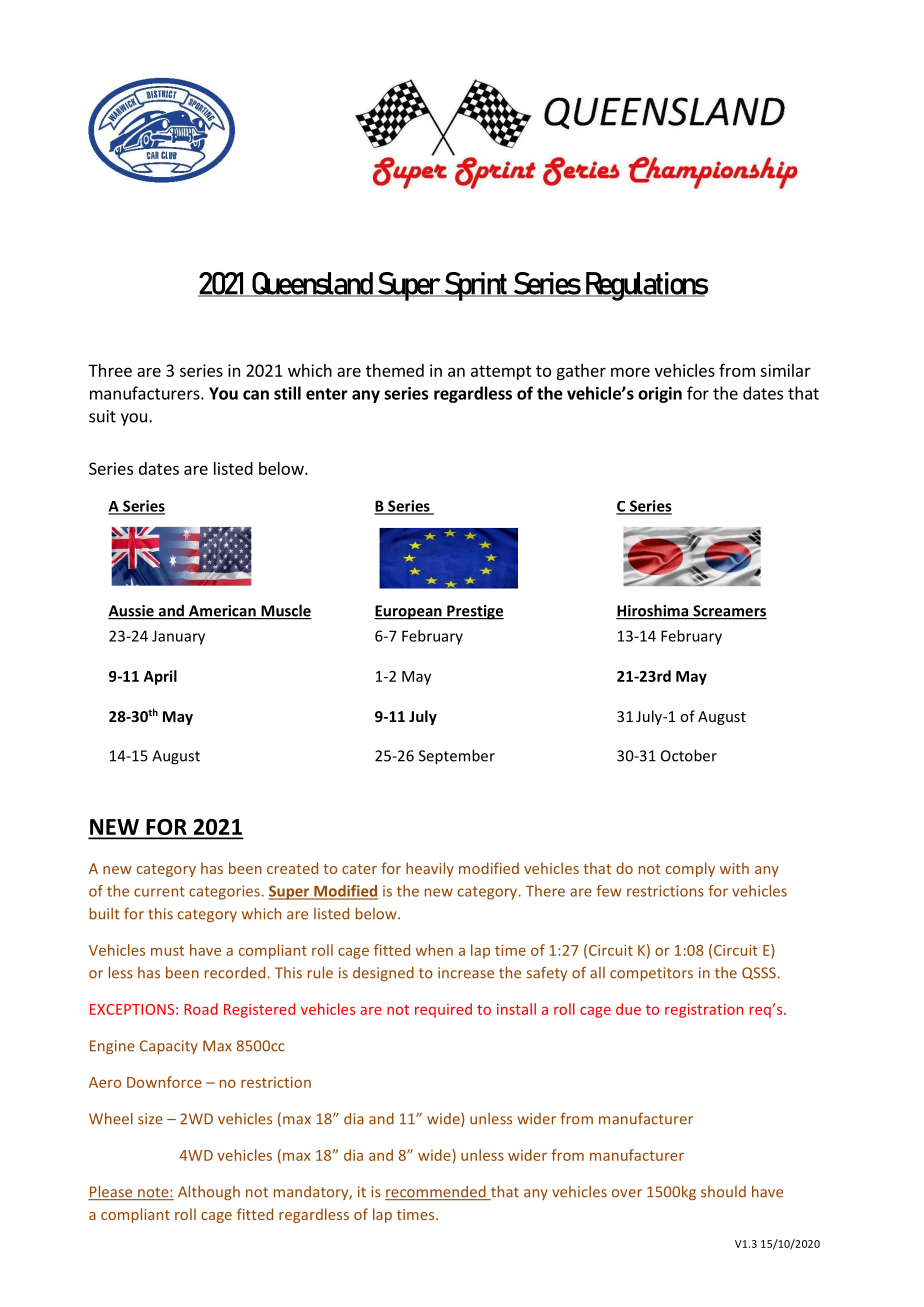 Image resolution: width=924 pixels, height=1307 pixels. What do you see at coordinates (475, 286) in the document?
I see `Sprint` at bounding box center [475, 286].
